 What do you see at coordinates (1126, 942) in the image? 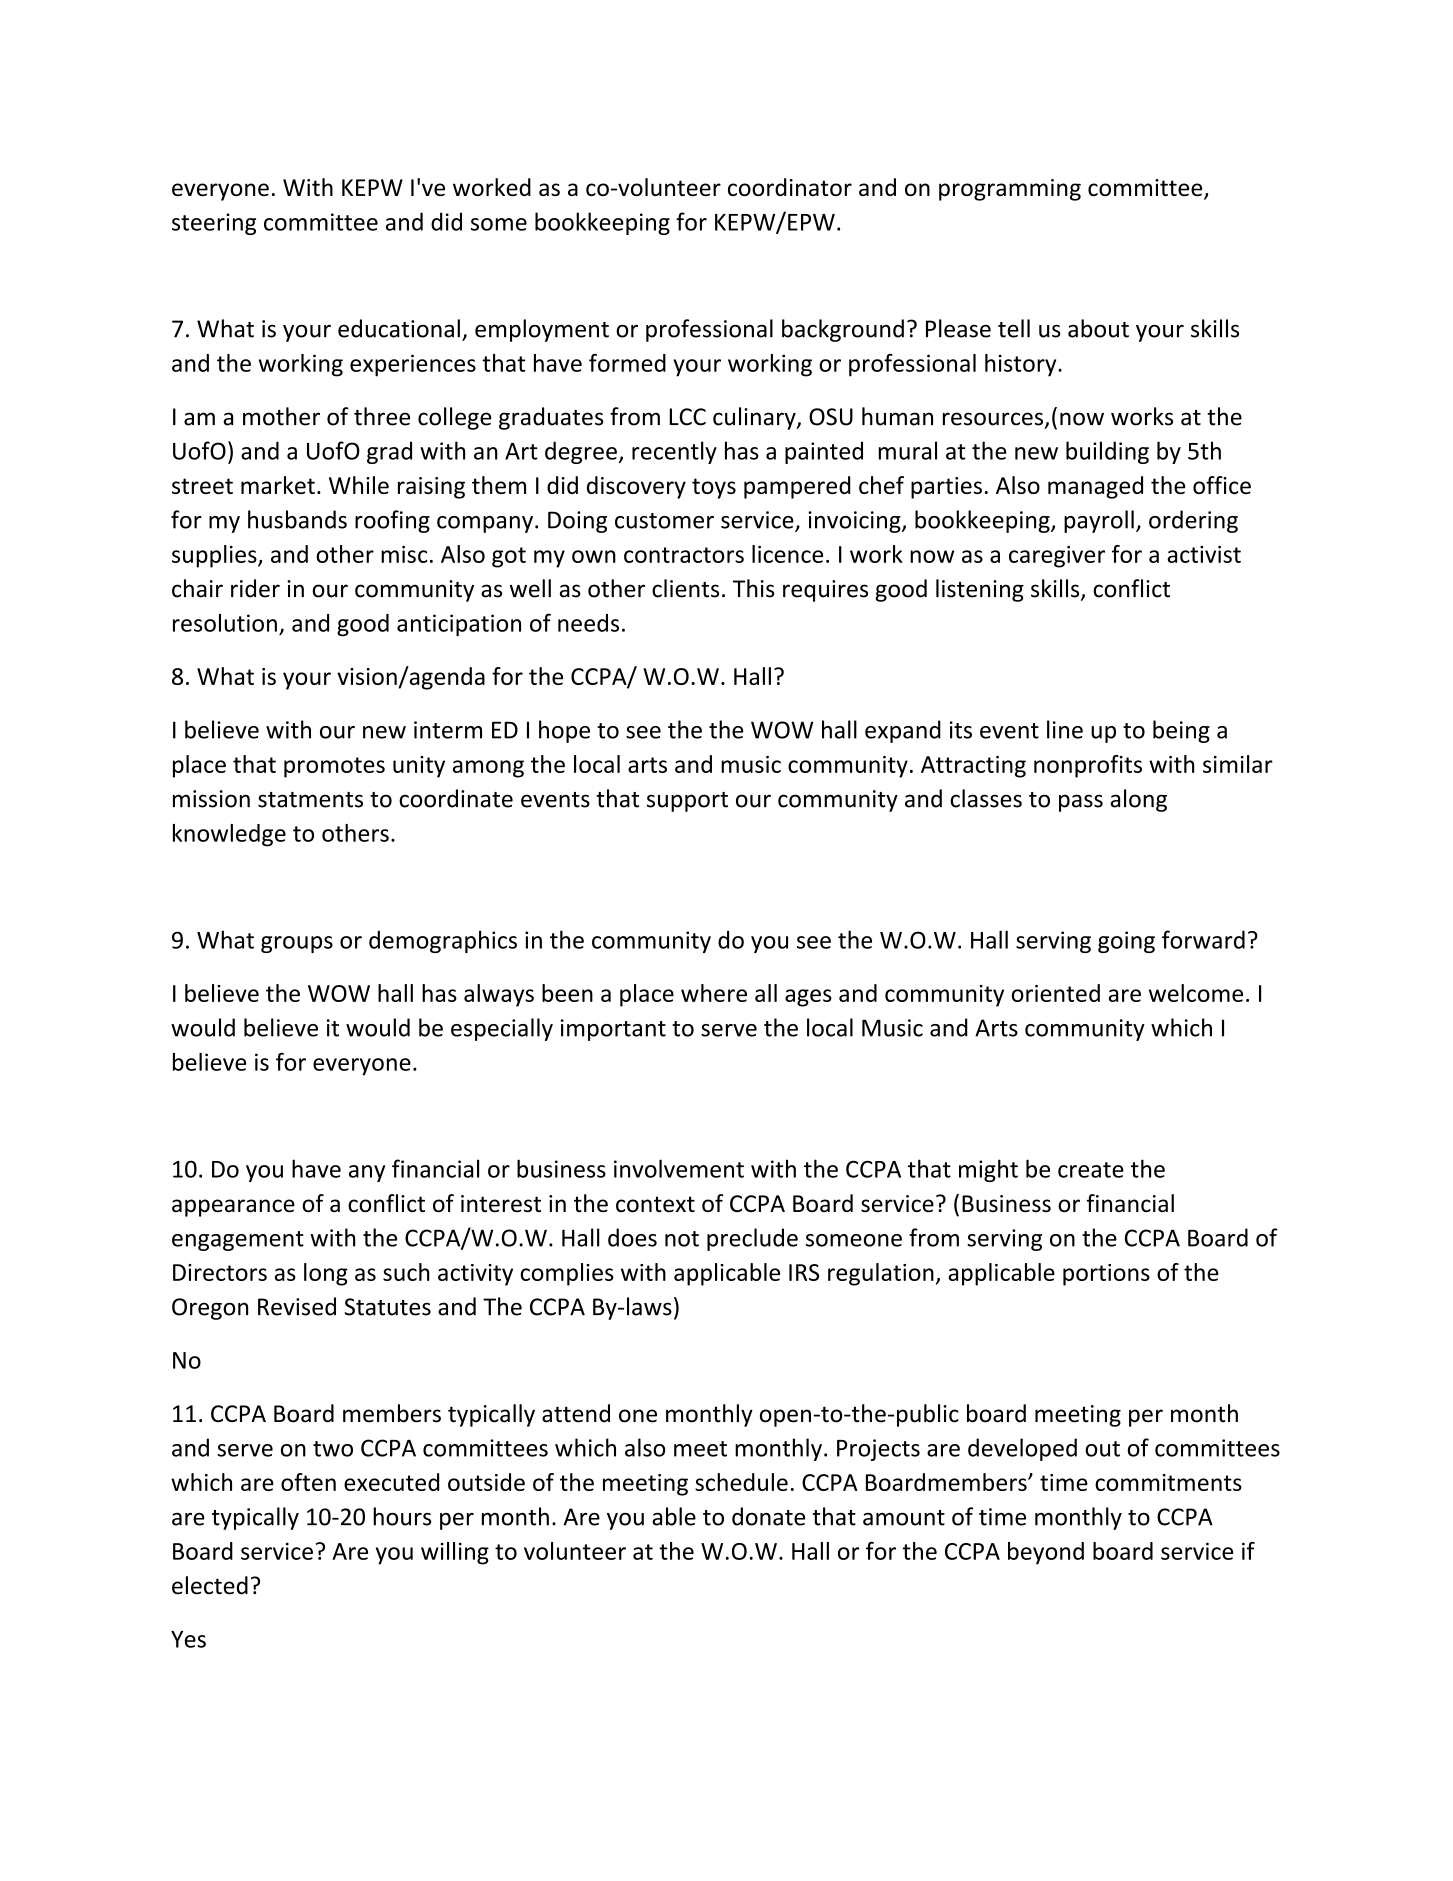
I see `going` at bounding box center [1126, 942].
